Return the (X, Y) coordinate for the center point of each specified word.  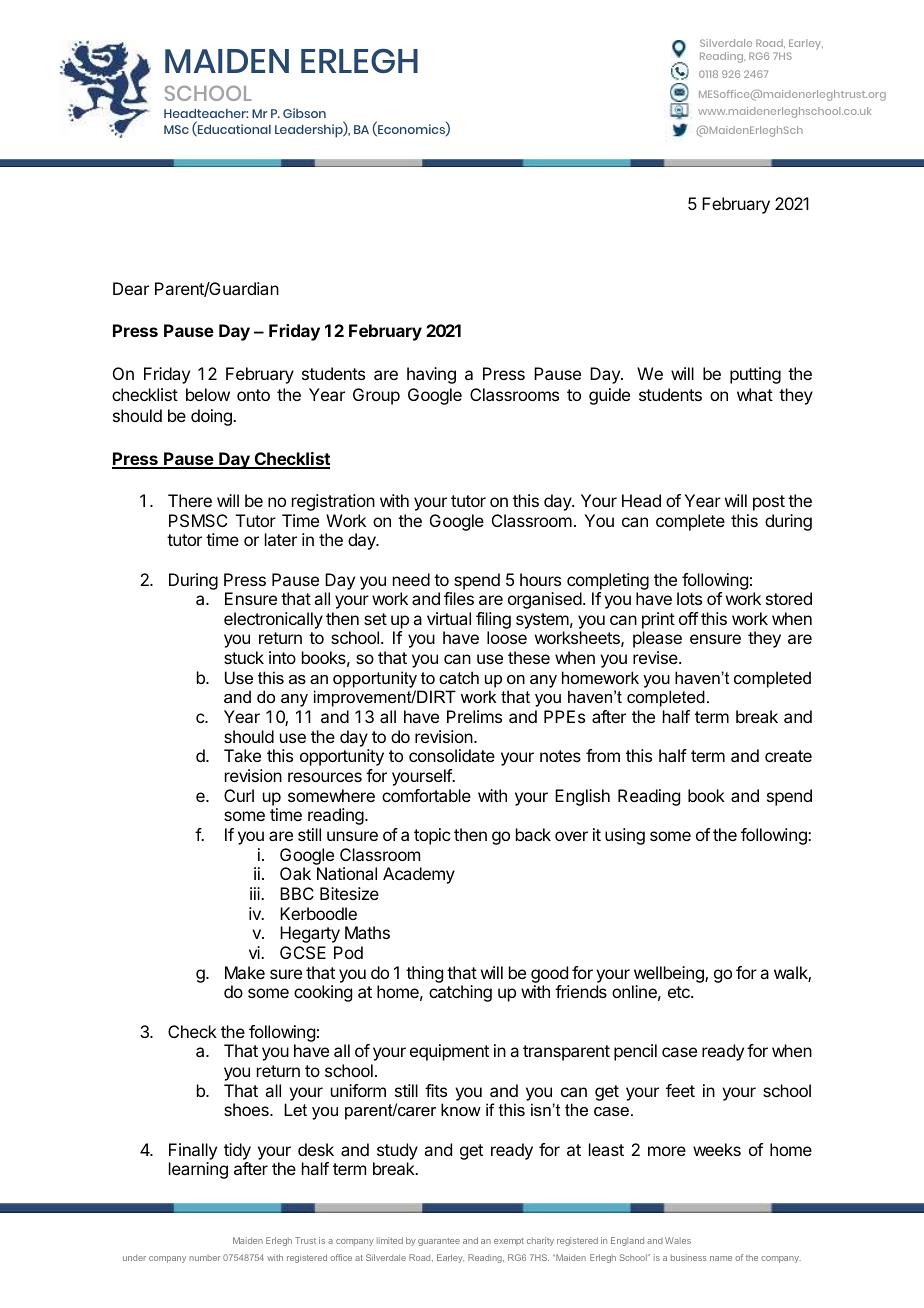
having (431, 375)
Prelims (474, 716)
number (204, 1258)
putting (755, 375)
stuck (244, 657)
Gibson (304, 113)
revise (656, 657)
